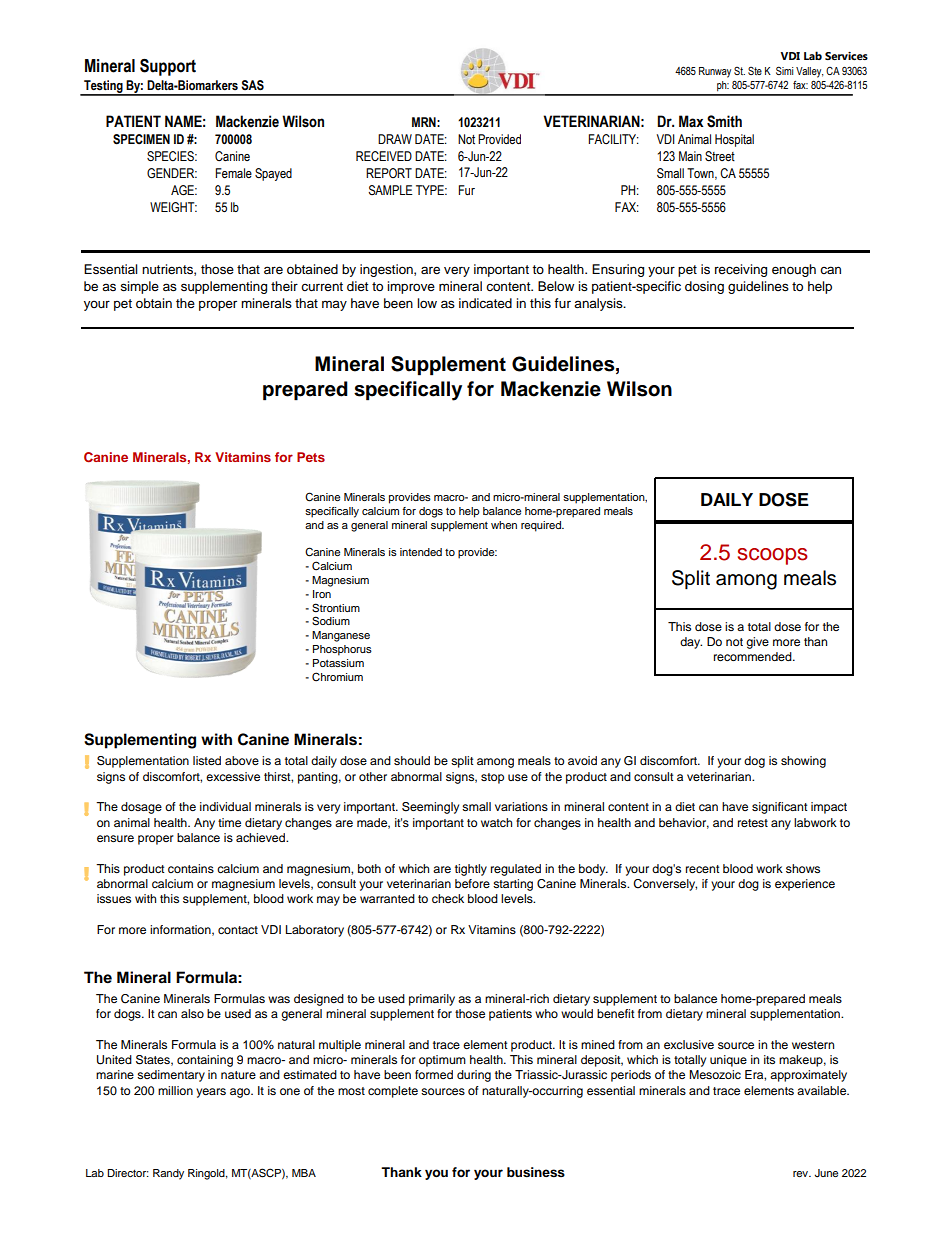  Describe the element at coordinates (485, 303) in the screenshot. I see `indicated` at that location.
